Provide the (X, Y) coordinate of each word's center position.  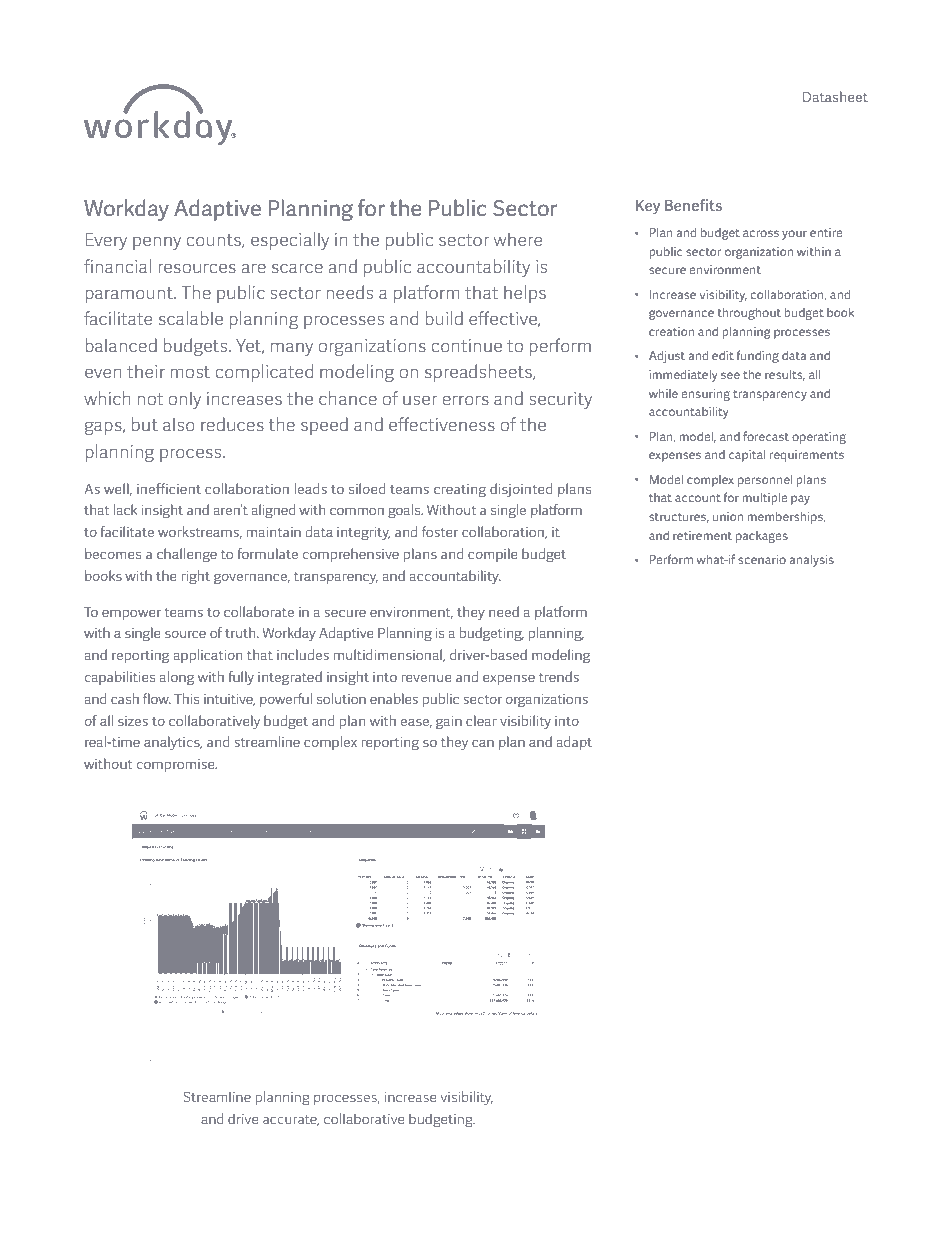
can (483, 743)
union (728, 516)
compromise (176, 765)
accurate (291, 1120)
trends (559, 676)
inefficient (169, 488)
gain (449, 722)
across (761, 233)
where (517, 239)
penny (157, 243)
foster (440, 531)
